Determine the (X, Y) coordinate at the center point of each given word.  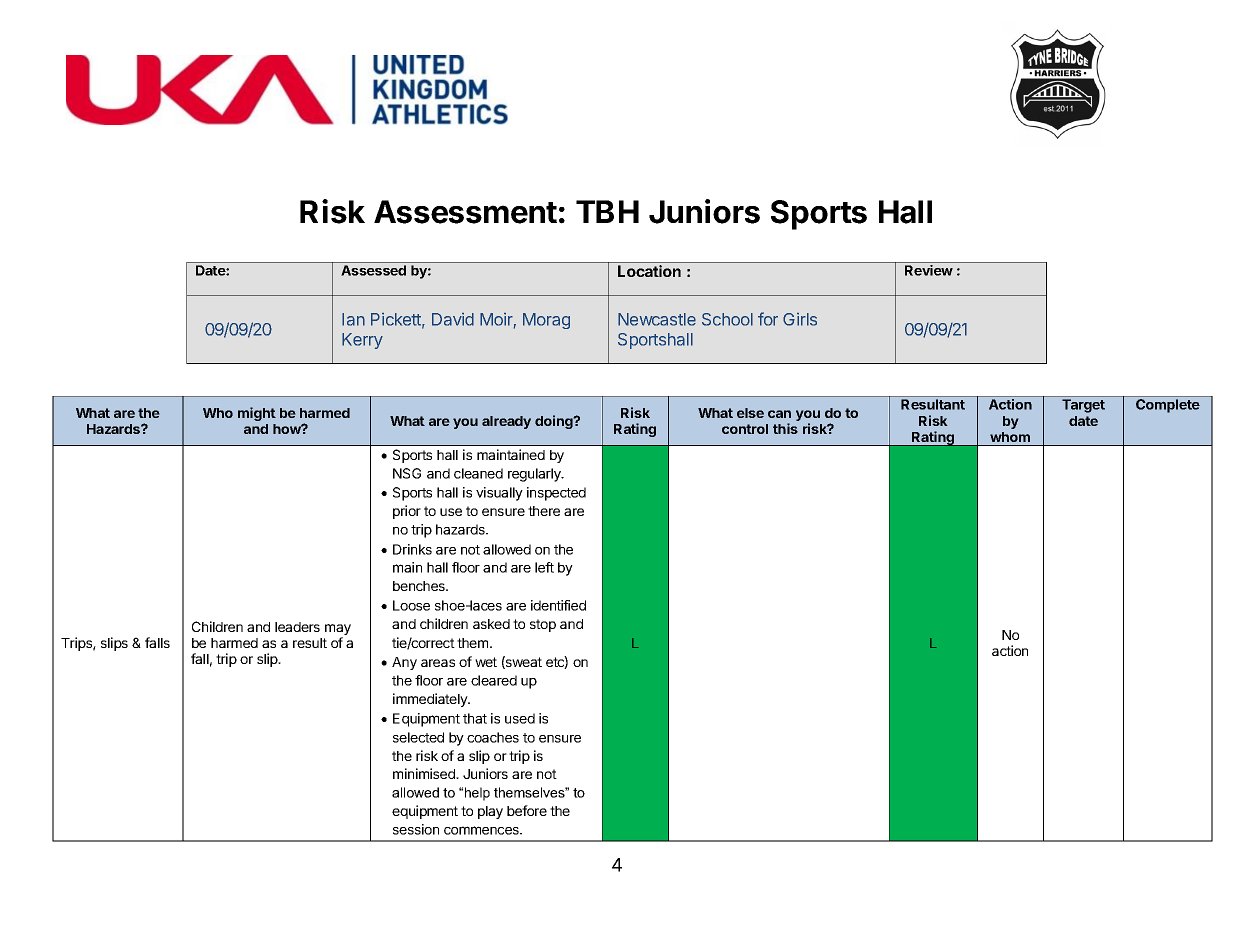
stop (543, 625)
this (785, 428)
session (416, 829)
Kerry (362, 341)
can (779, 414)
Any (404, 663)
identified (558, 605)
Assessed (373, 270)
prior (407, 512)
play (490, 812)
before (527, 810)
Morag (546, 321)
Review (929, 270)
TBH (607, 211)
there (544, 511)
